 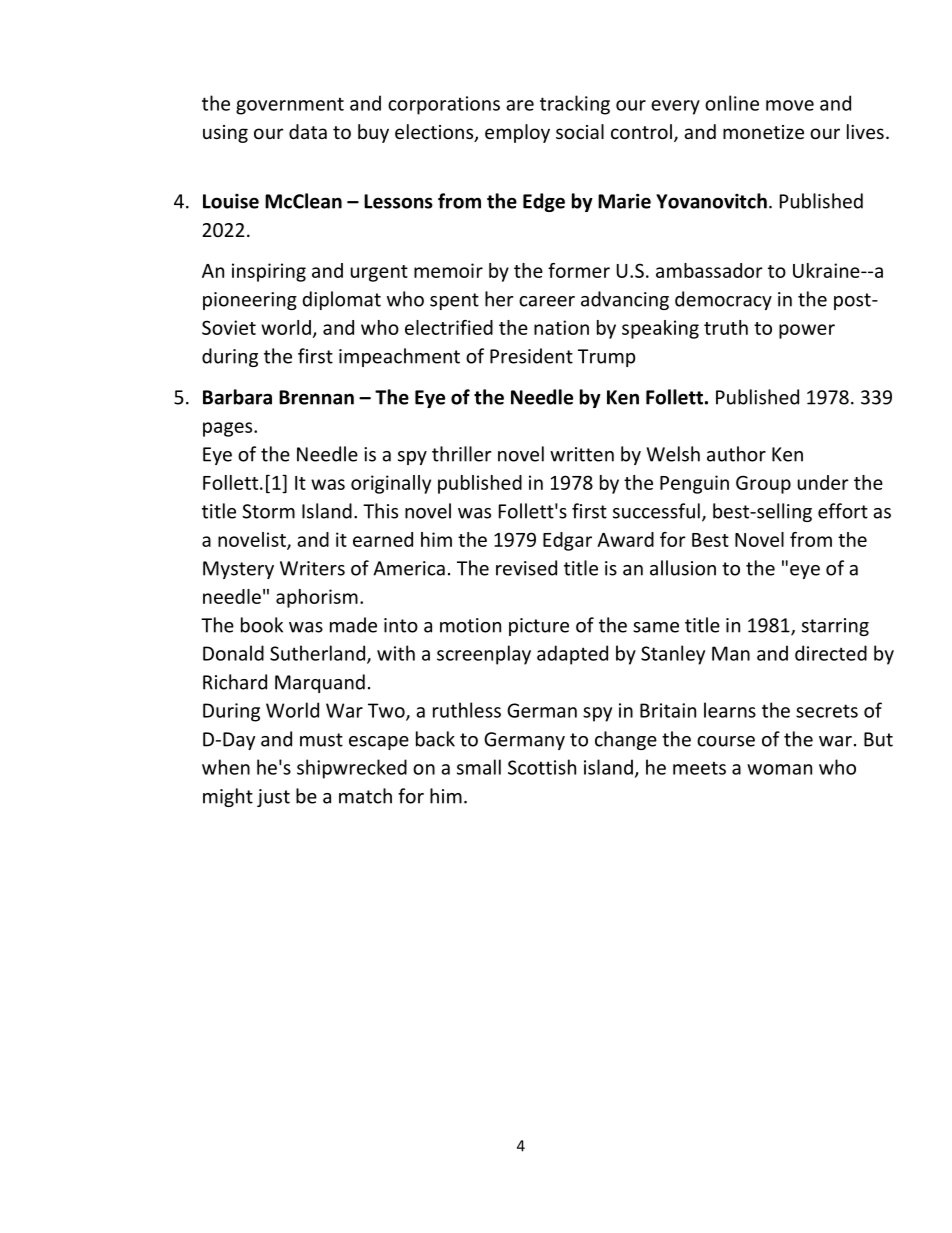 I want to click on data, so click(x=308, y=131).
